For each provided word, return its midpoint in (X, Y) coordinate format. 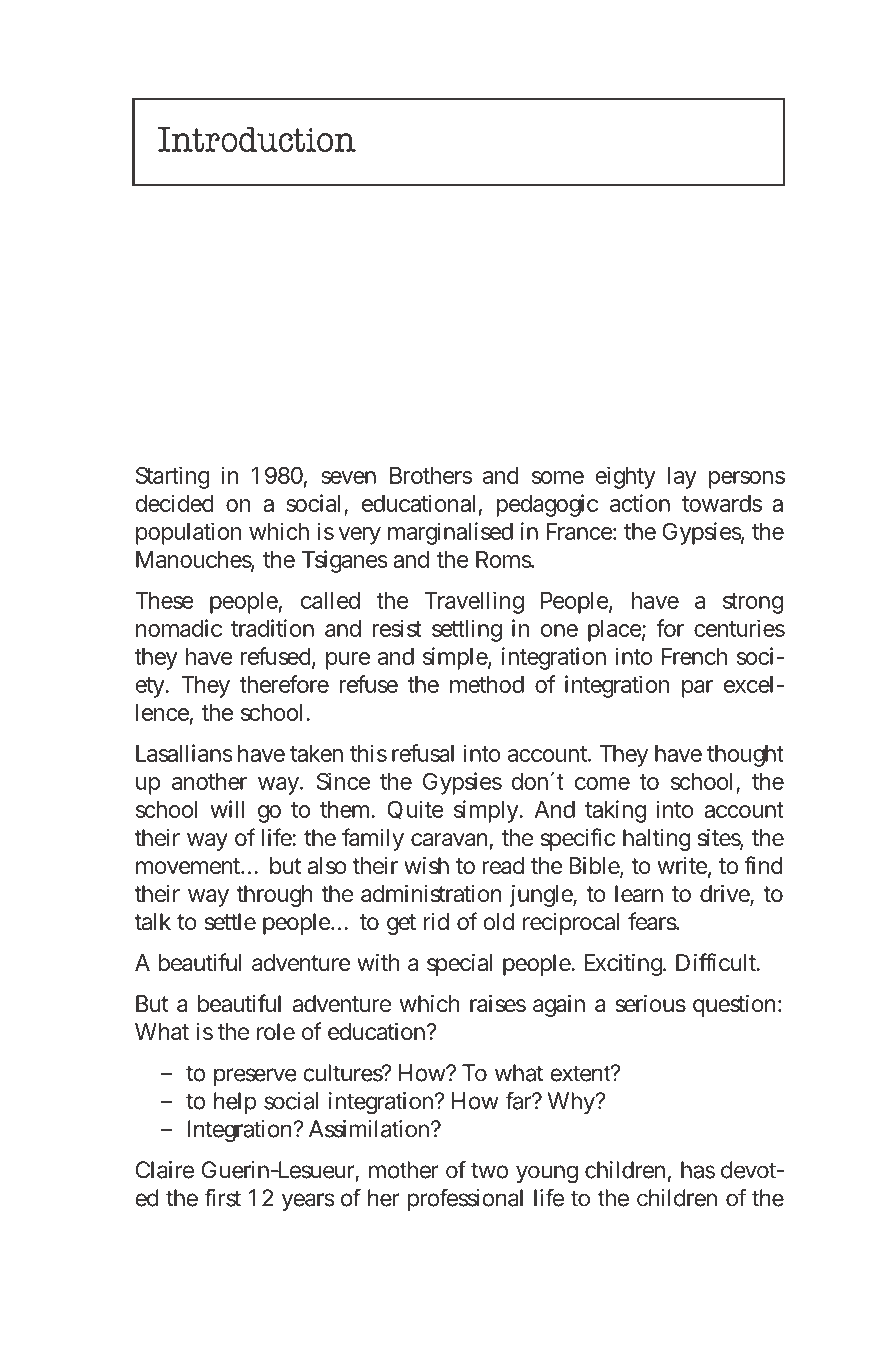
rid (436, 921)
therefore (284, 684)
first (222, 1197)
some (558, 477)
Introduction (257, 139)
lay (682, 478)
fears (653, 921)
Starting (173, 477)
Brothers (431, 475)
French (694, 656)
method (487, 684)
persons (747, 480)
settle (230, 922)
